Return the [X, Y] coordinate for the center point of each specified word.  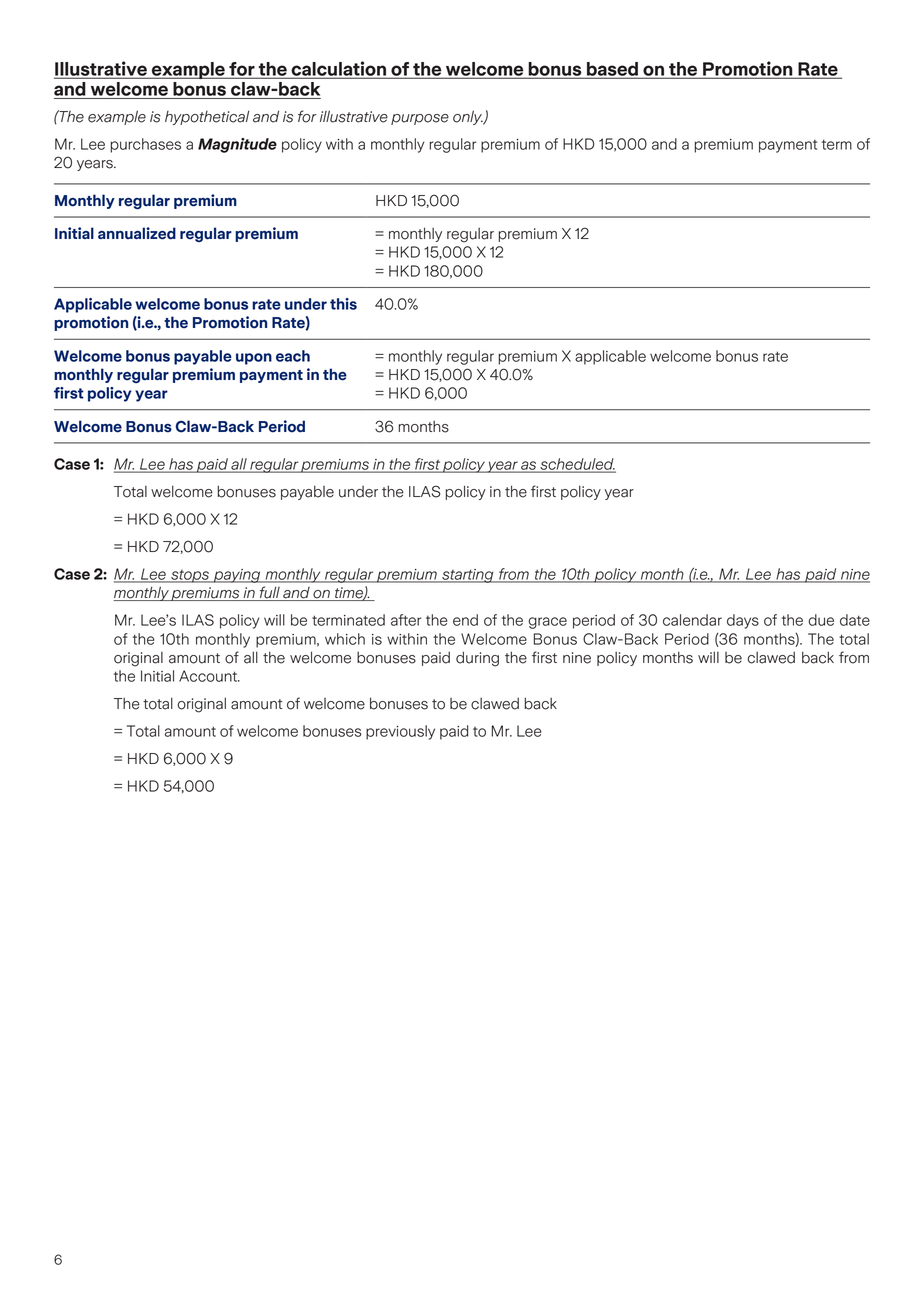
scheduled [577, 465]
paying [237, 576]
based [612, 70]
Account [209, 676]
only [468, 117]
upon [254, 359]
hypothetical [207, 117]
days [743, 621]
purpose [420, 119]
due [821, 620]
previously [400, 732]
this [343, 304]
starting [468, 576]
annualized [137, 233]
